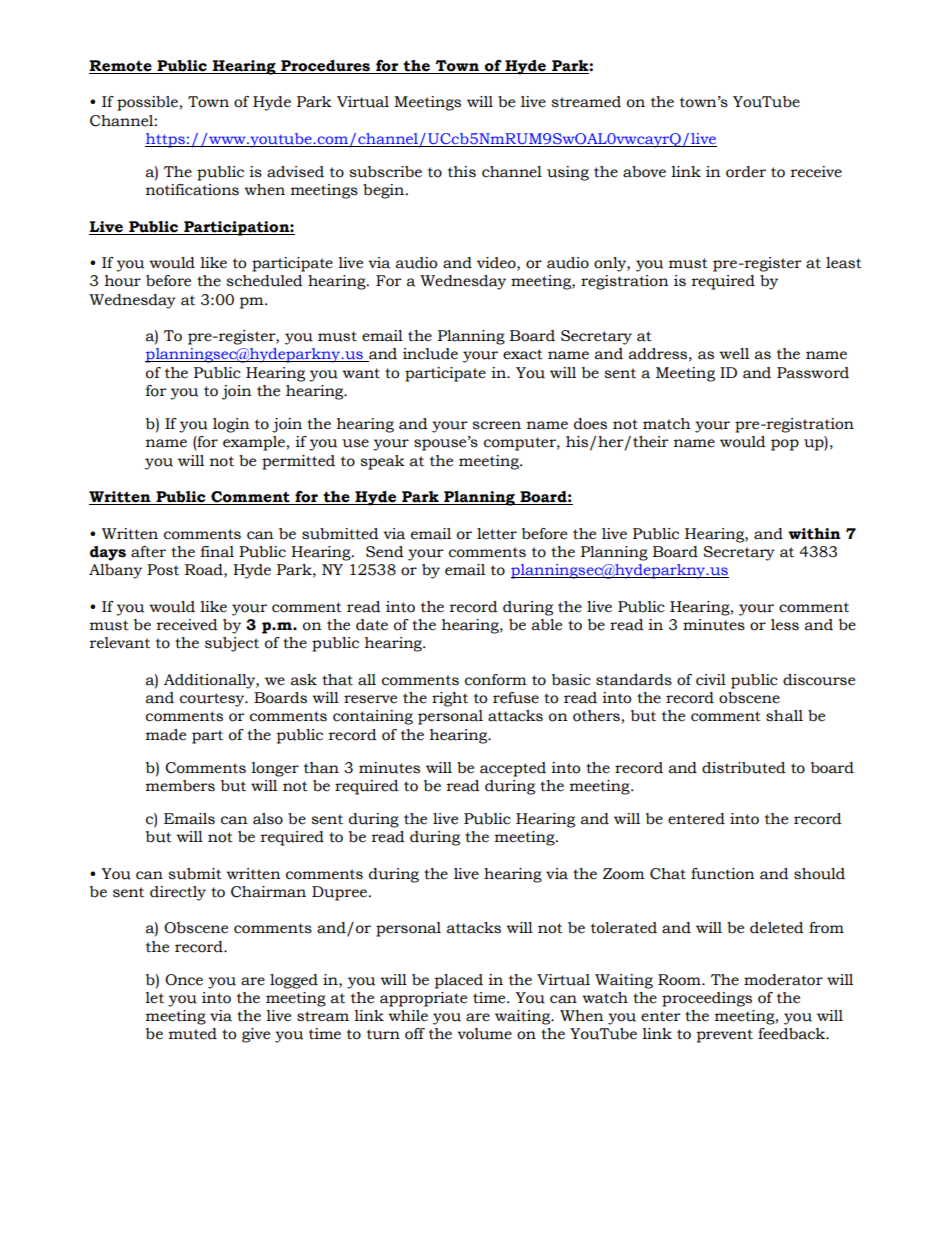 The image size is (952, 1233). What do you see at coordinates (497, 534) in the screenshot?
I see `letter` at bounding box center [497, 534].
